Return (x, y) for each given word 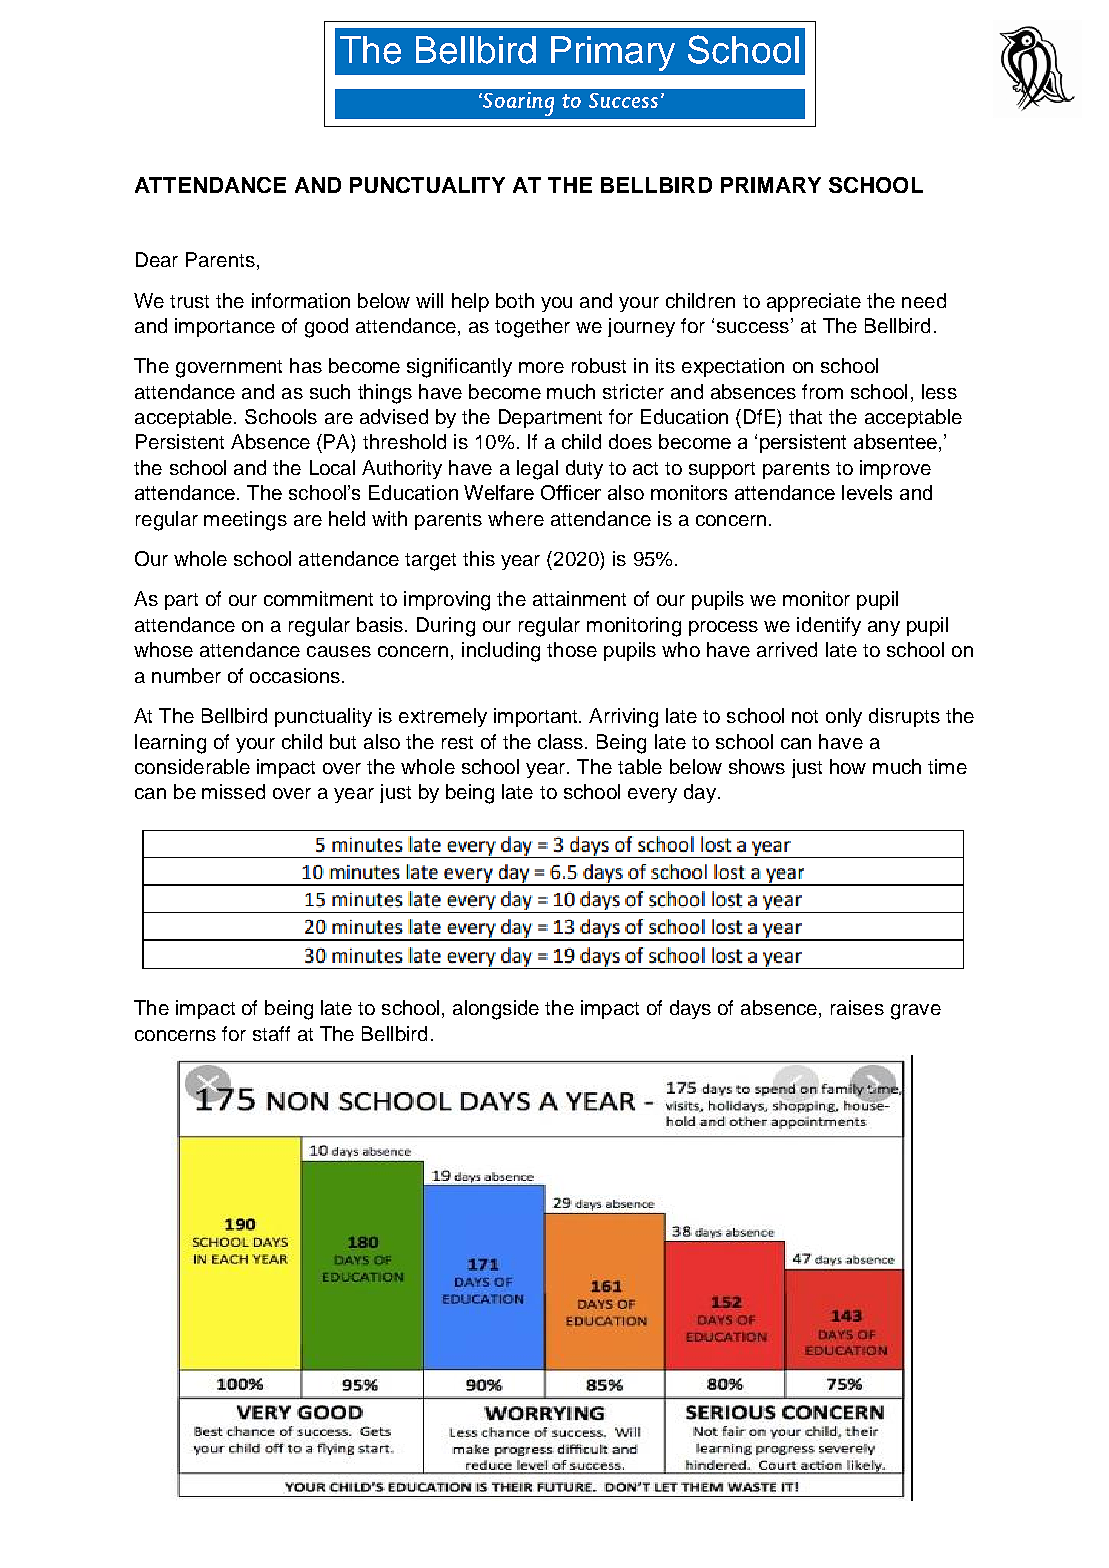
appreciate (814, 302)
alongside (496, 1010)
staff (271, 1033)
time (947, 766)
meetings (245, 521)
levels (867, 492)
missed (233, 791)
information (301, 300)
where (516, 518)
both (515, 300)
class (562, 741)
